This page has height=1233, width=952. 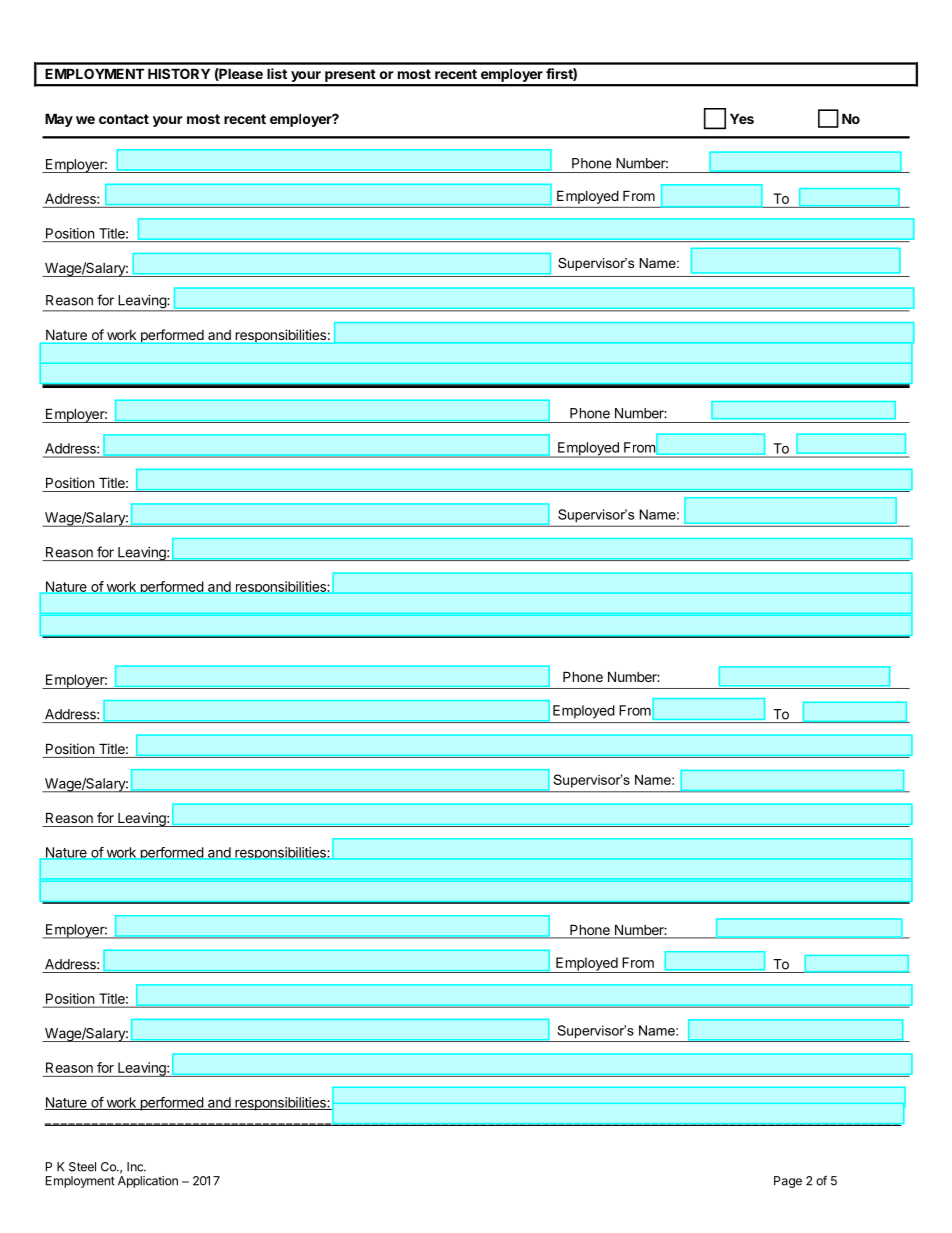 What do you see at coordinates (124, 119) in the page?
I see `contact` at bounding box center [124, 119].
